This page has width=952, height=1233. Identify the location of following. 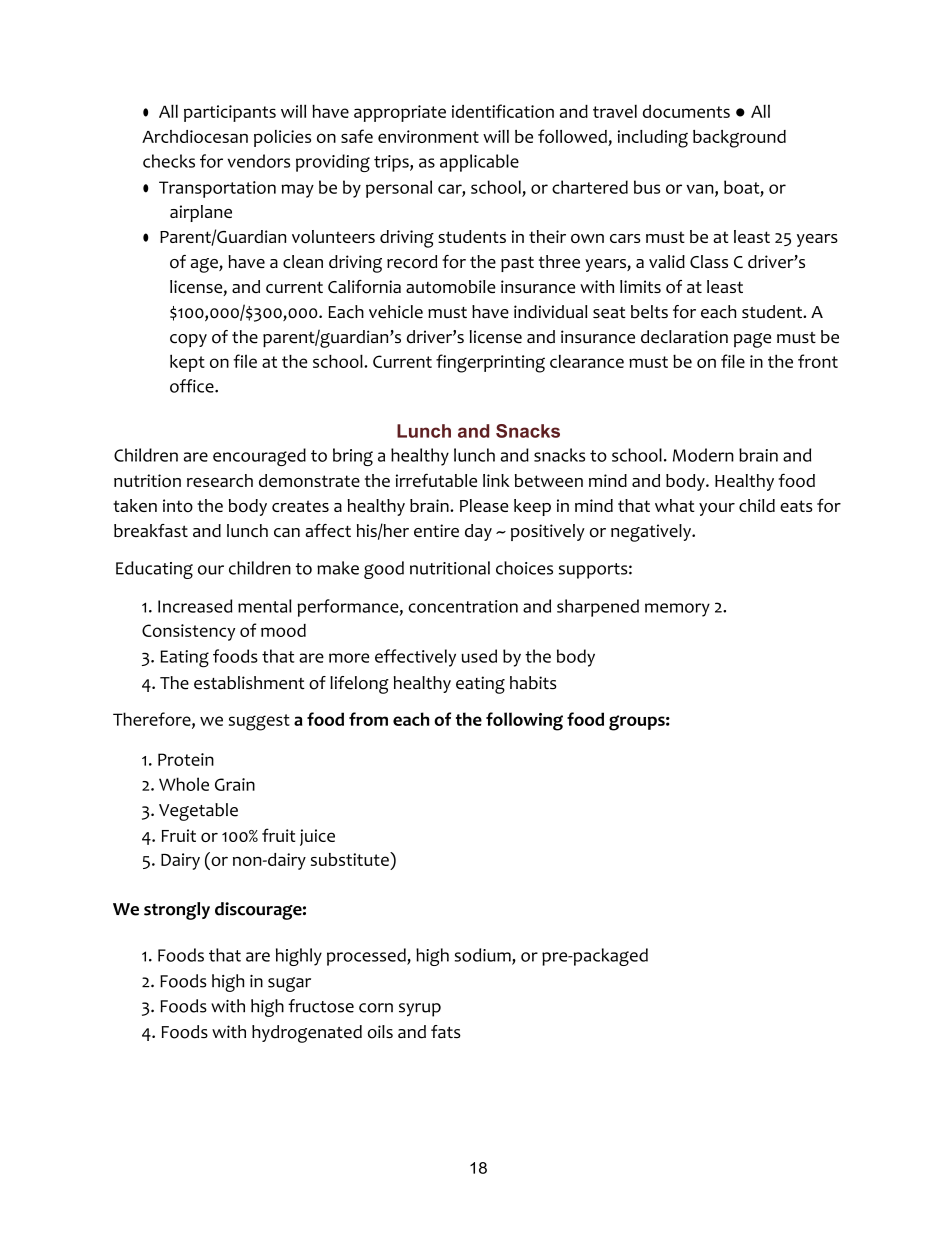
(524, 721).
